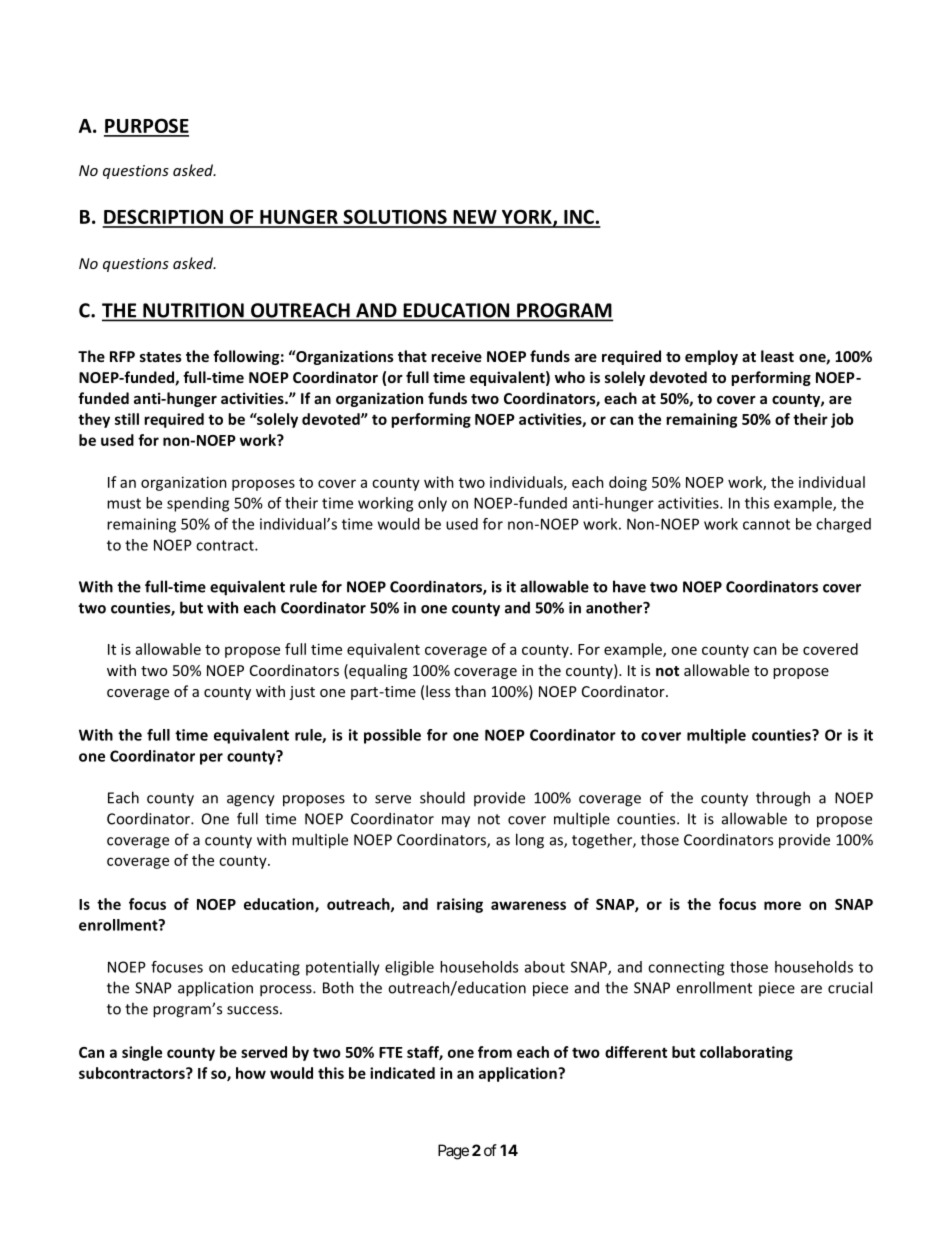 Image resolution: width=952 pixels, height=1233 pixels. I want to click on DESCRIPTION, so click(163, 218).
